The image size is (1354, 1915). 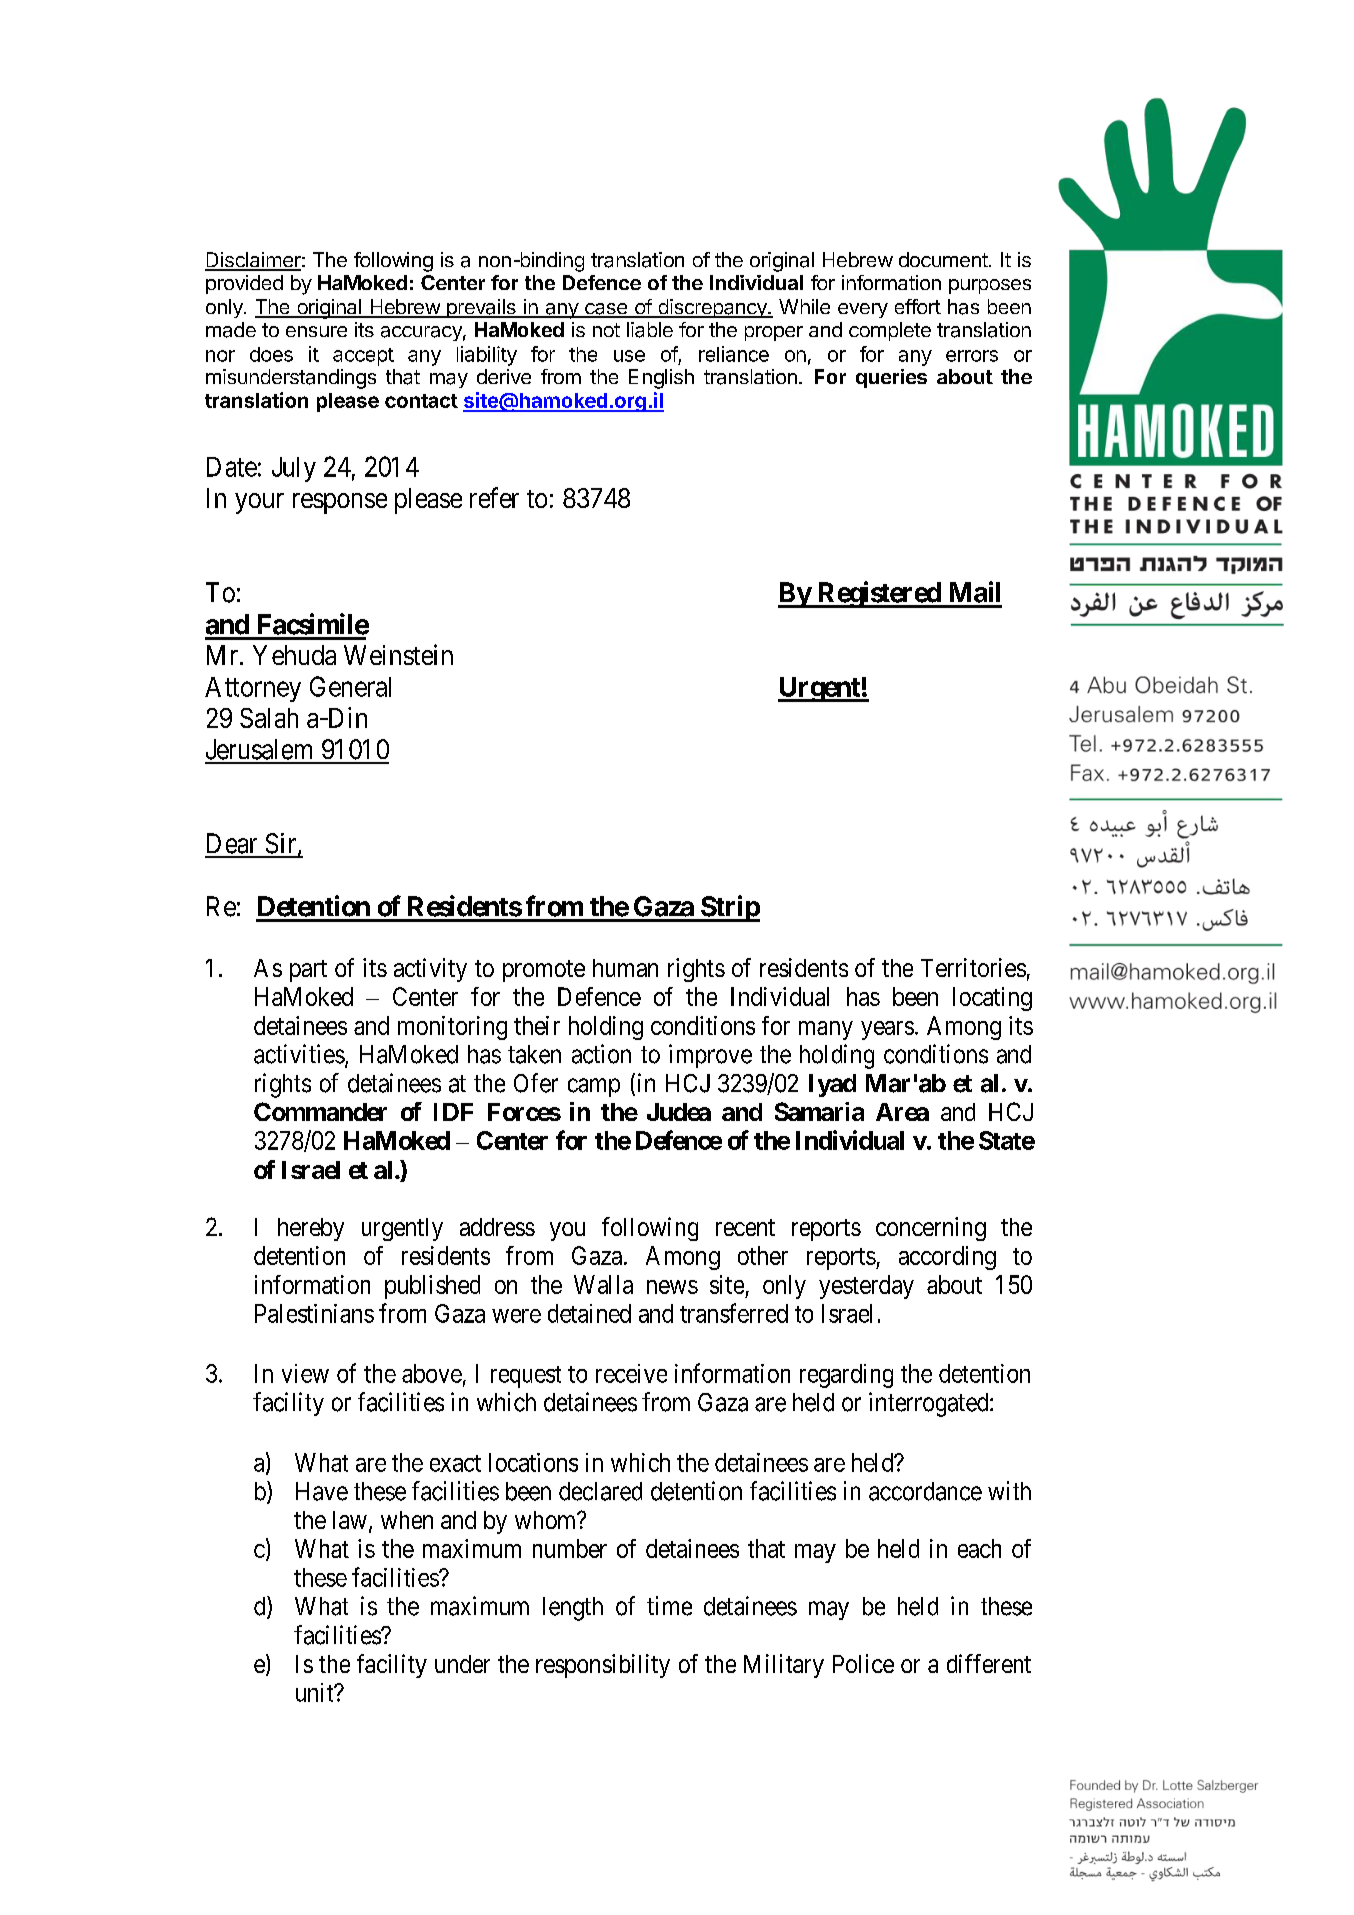 I want to click on case, so click(x=606, y=310).
